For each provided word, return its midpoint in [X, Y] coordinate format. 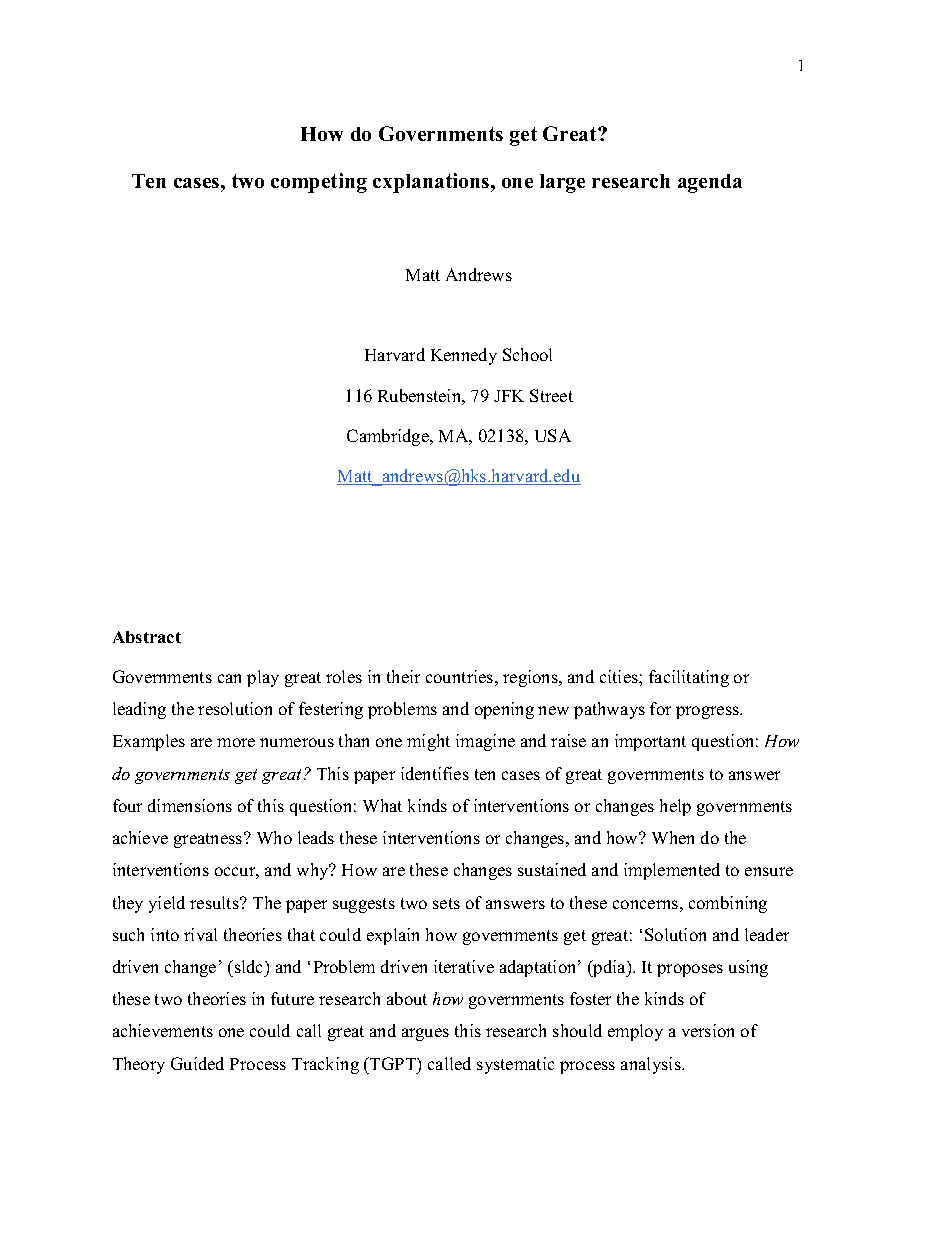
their [403, 676]
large [562, 183]
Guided [197, 1063]
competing [319, 183]
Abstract [147, 637]
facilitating [689, 678]
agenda [710, 183]
